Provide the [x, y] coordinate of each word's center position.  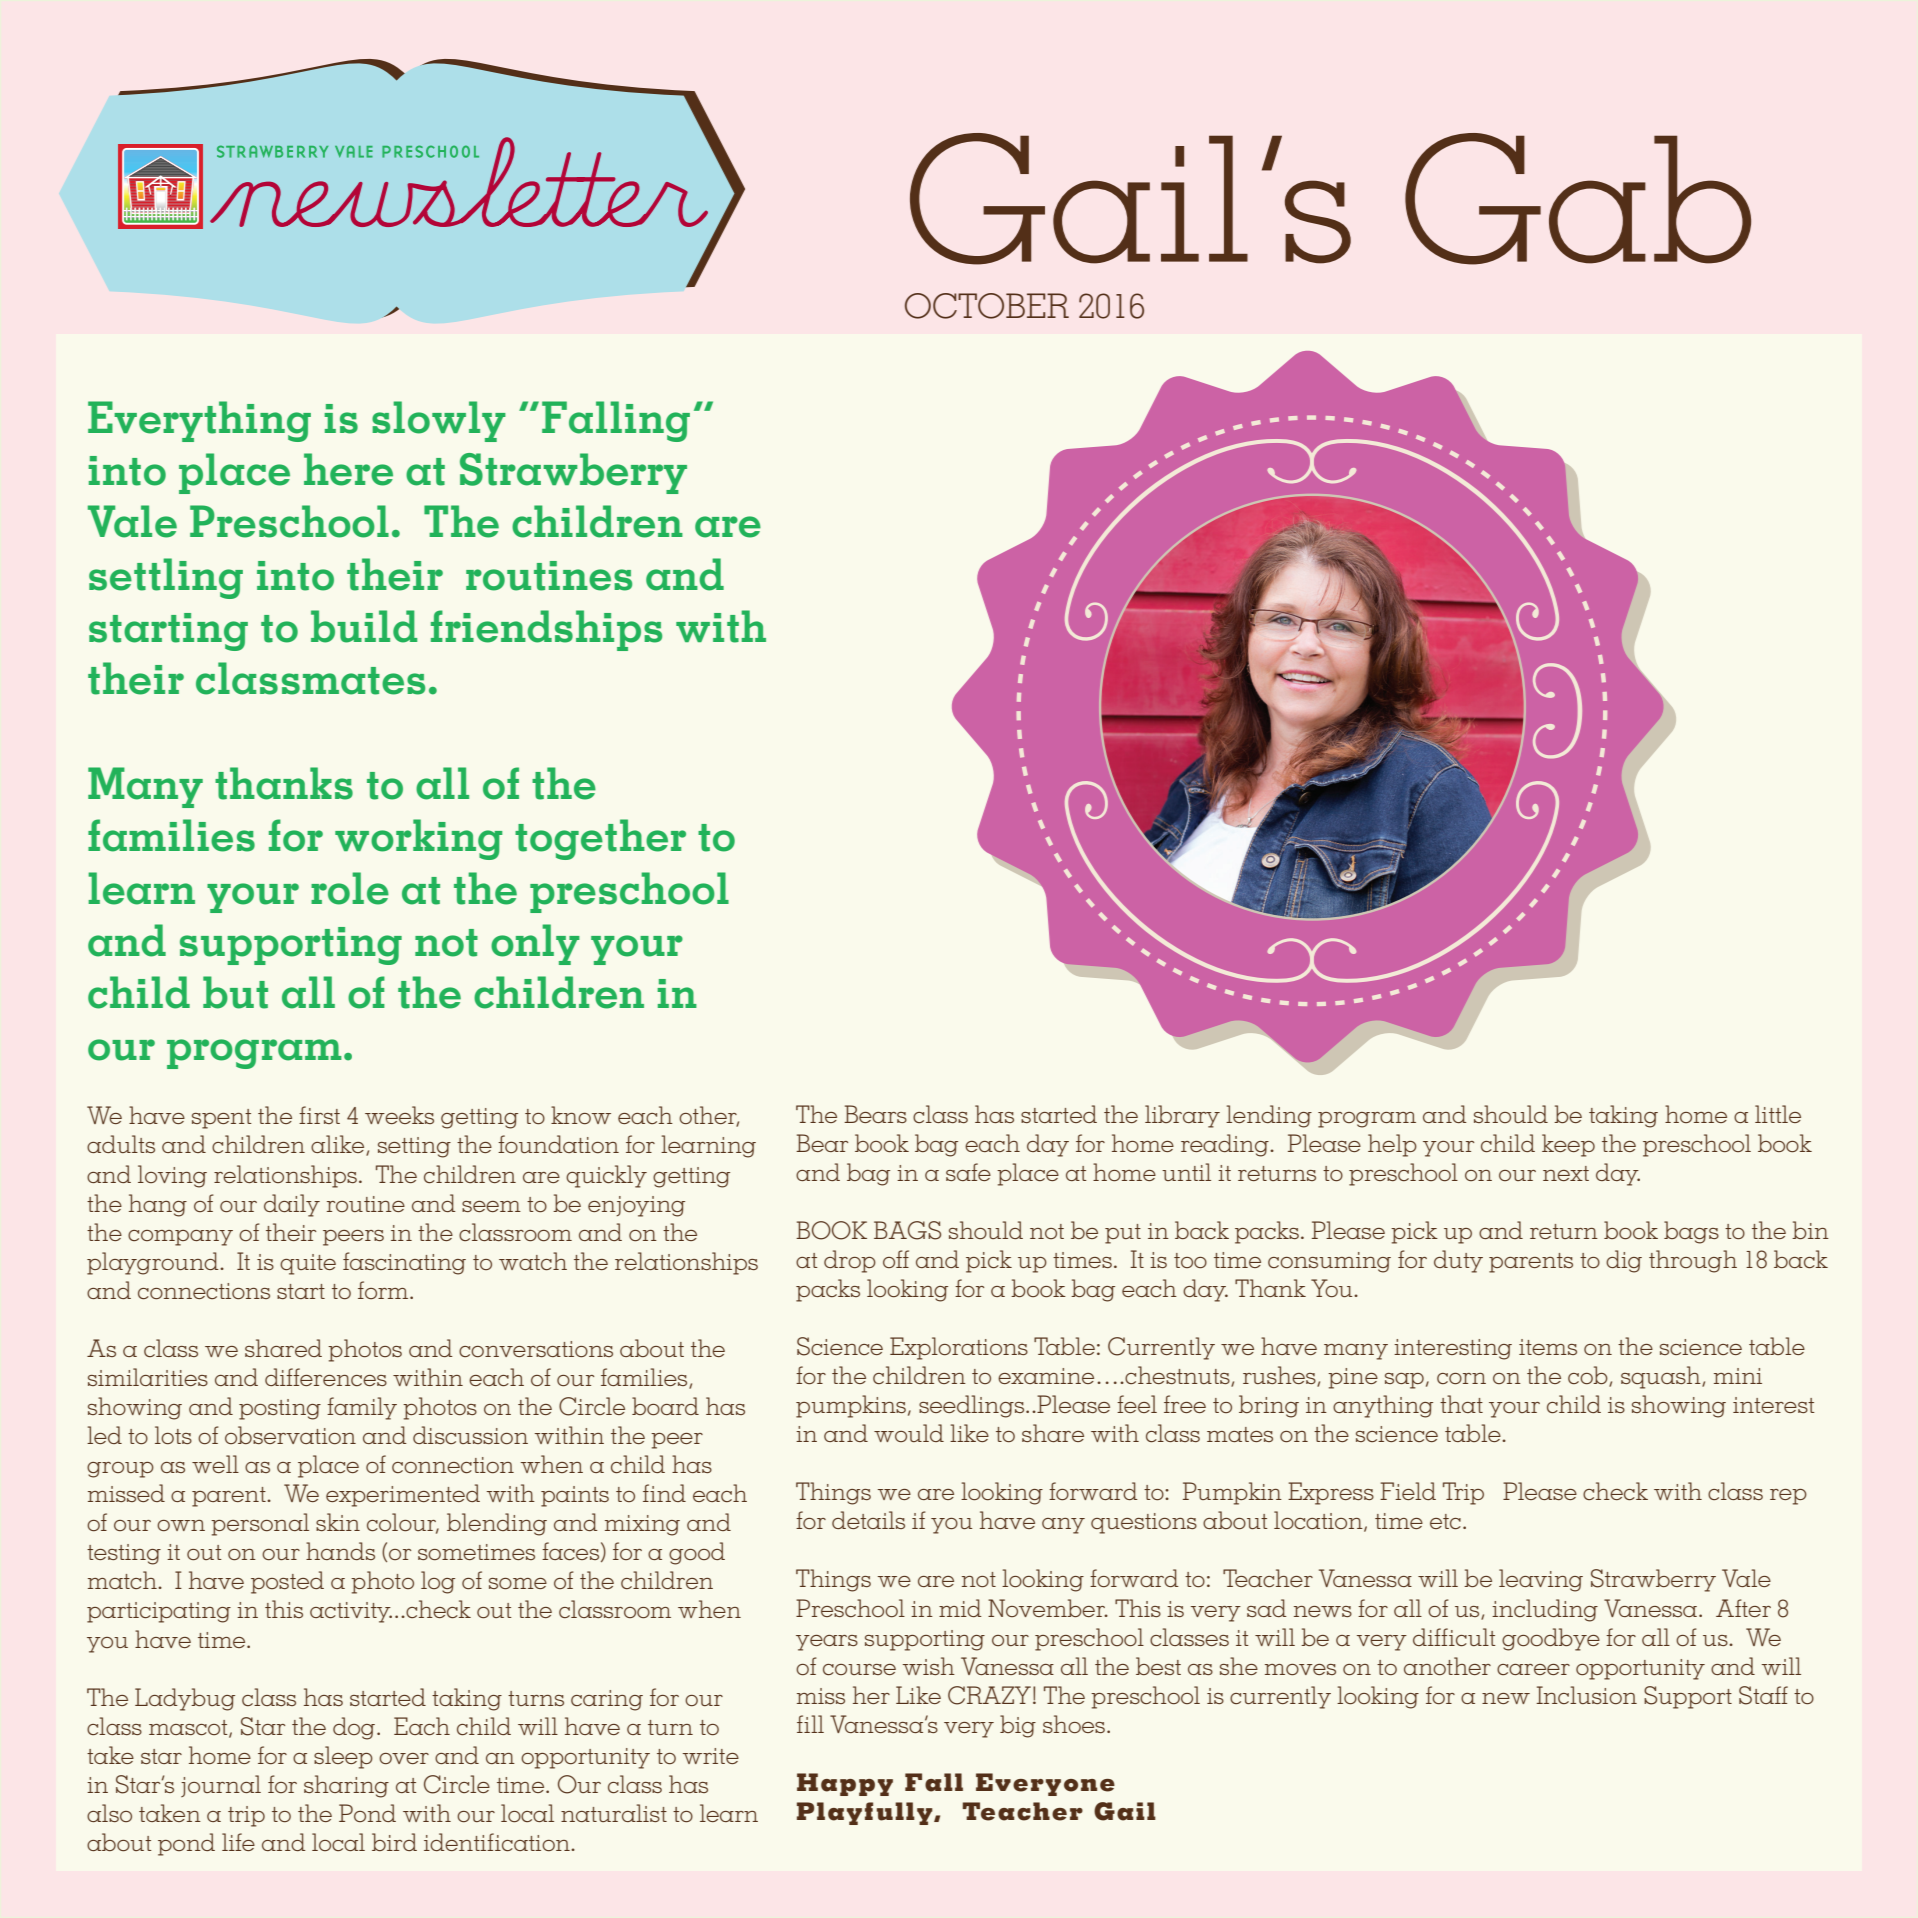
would [909, 1433]
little [1778, 1114]
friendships [546, 630]
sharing [346, 1786]
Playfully [866, 1813]
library [1182, 1116]
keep [1568, 1145]
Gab [1578, 199]
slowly [439, 421]
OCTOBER [987, 306]
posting [280, 1409]
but [235, 992]
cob [1589, 1376]
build [364, 626]
